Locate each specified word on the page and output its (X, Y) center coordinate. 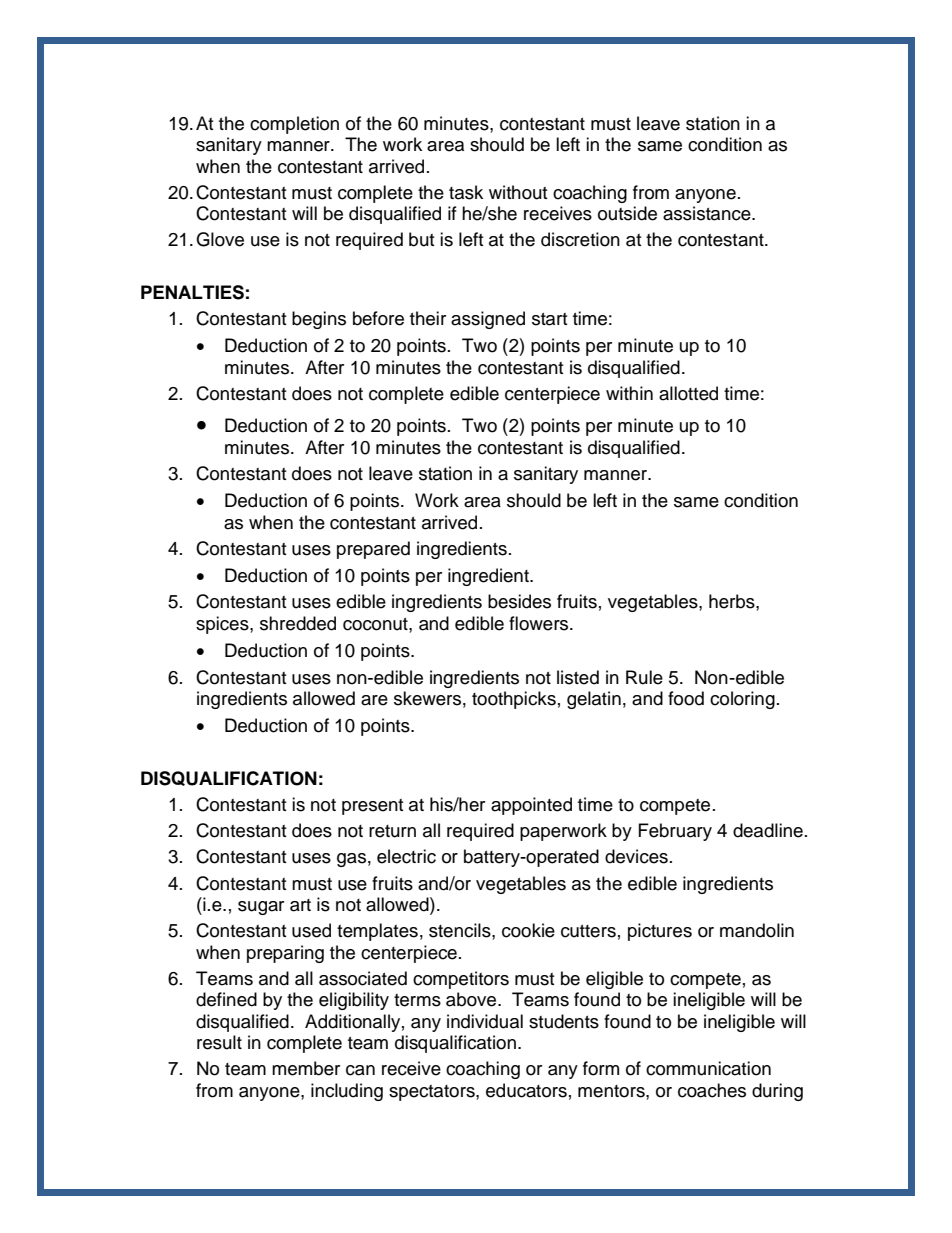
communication (708, 1068)
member (306, 1068)
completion (294, 125)
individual (485, 1021)
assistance (708, 213)
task (466, 192)
